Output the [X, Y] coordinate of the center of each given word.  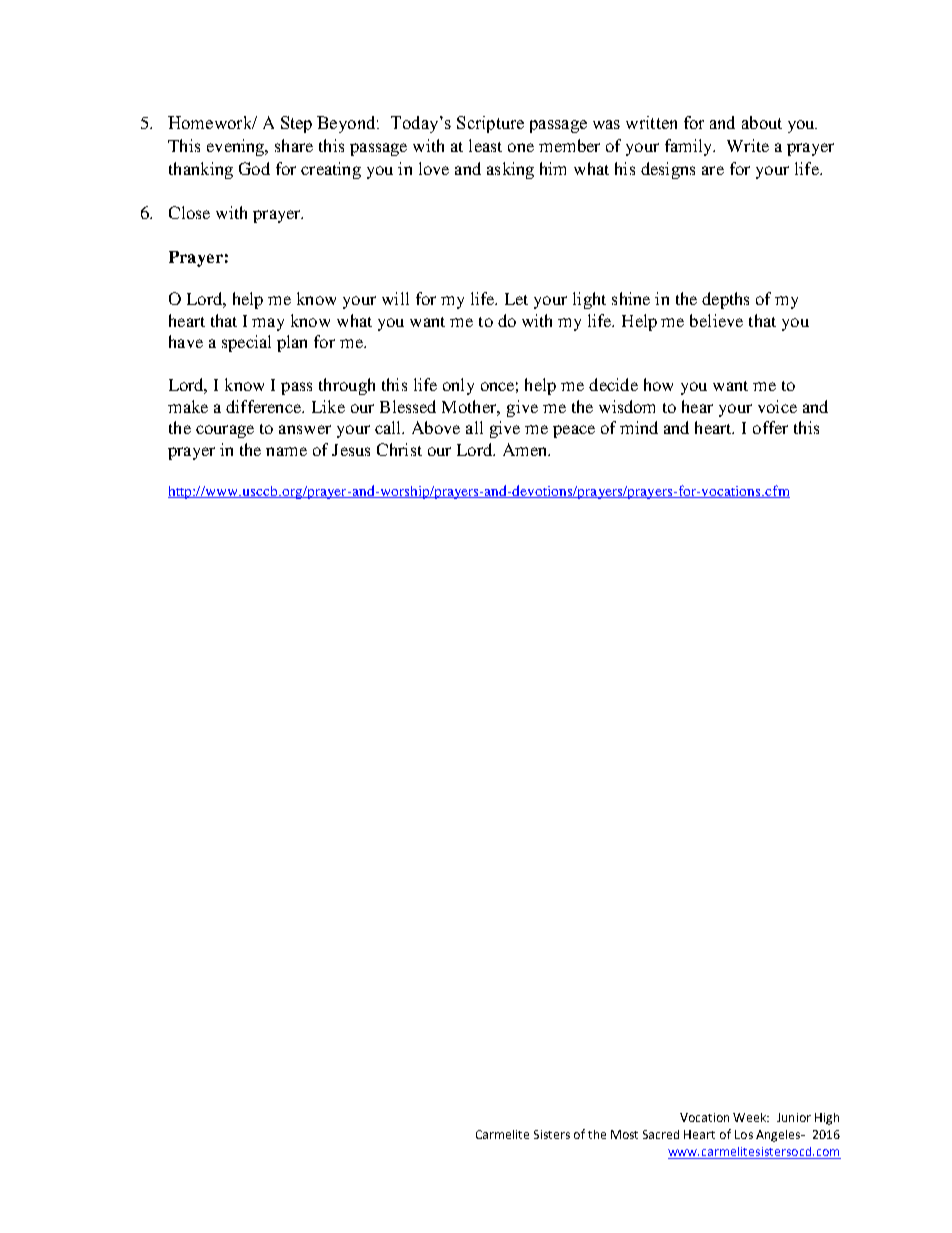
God [254, 168]
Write [748, 145]
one [521, 147]
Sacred [661, 1134]
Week [751, 1117]
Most [624, 1134]
